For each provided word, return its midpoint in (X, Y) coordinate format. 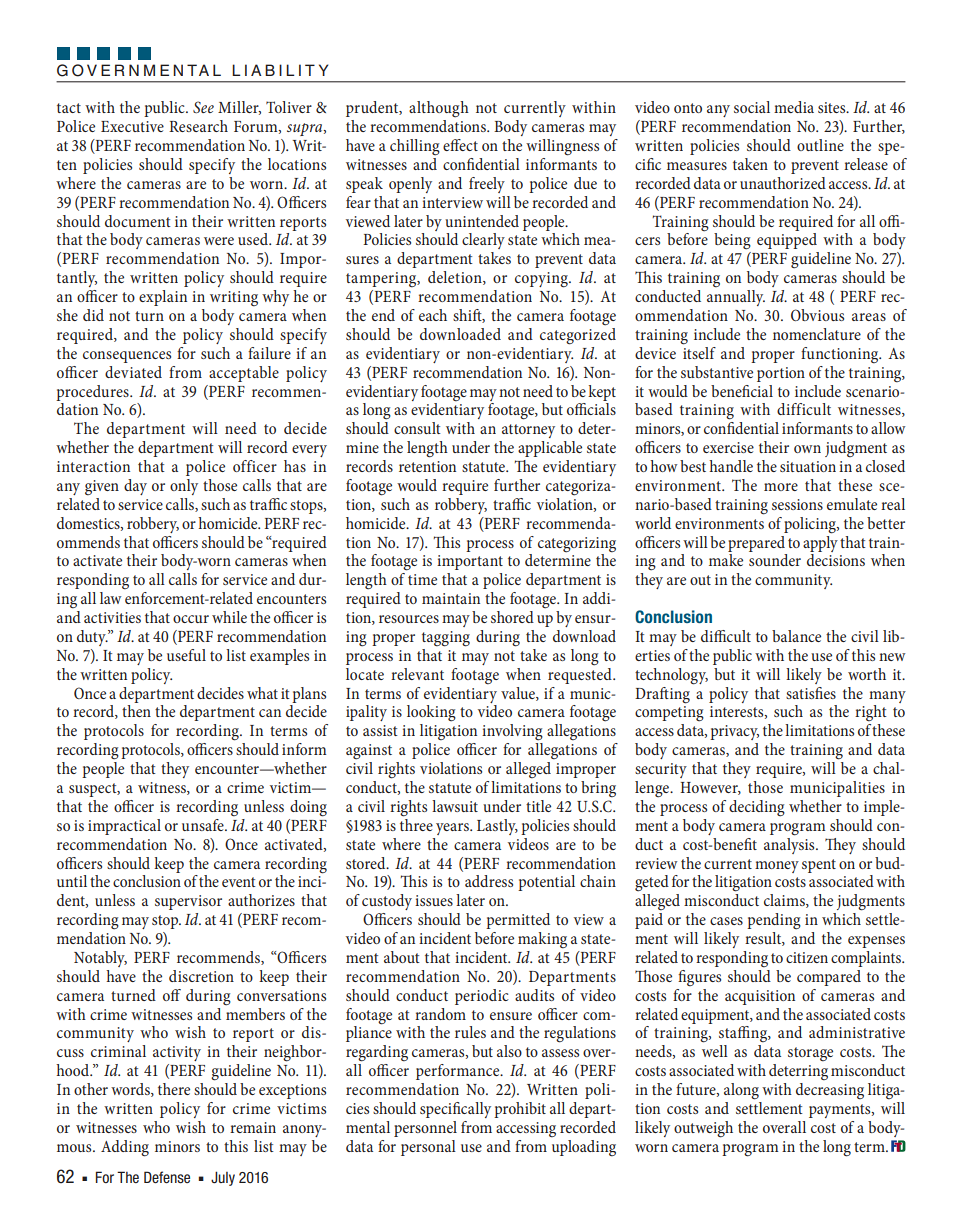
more (781, 487)
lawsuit (455, 806)
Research (198, 126)
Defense (167, 1177)
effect (460, 145)
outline (820, 145)
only (184, 487)
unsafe (204, 825)
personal (428, 1148)
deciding (757, 808)
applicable (550, 449)
